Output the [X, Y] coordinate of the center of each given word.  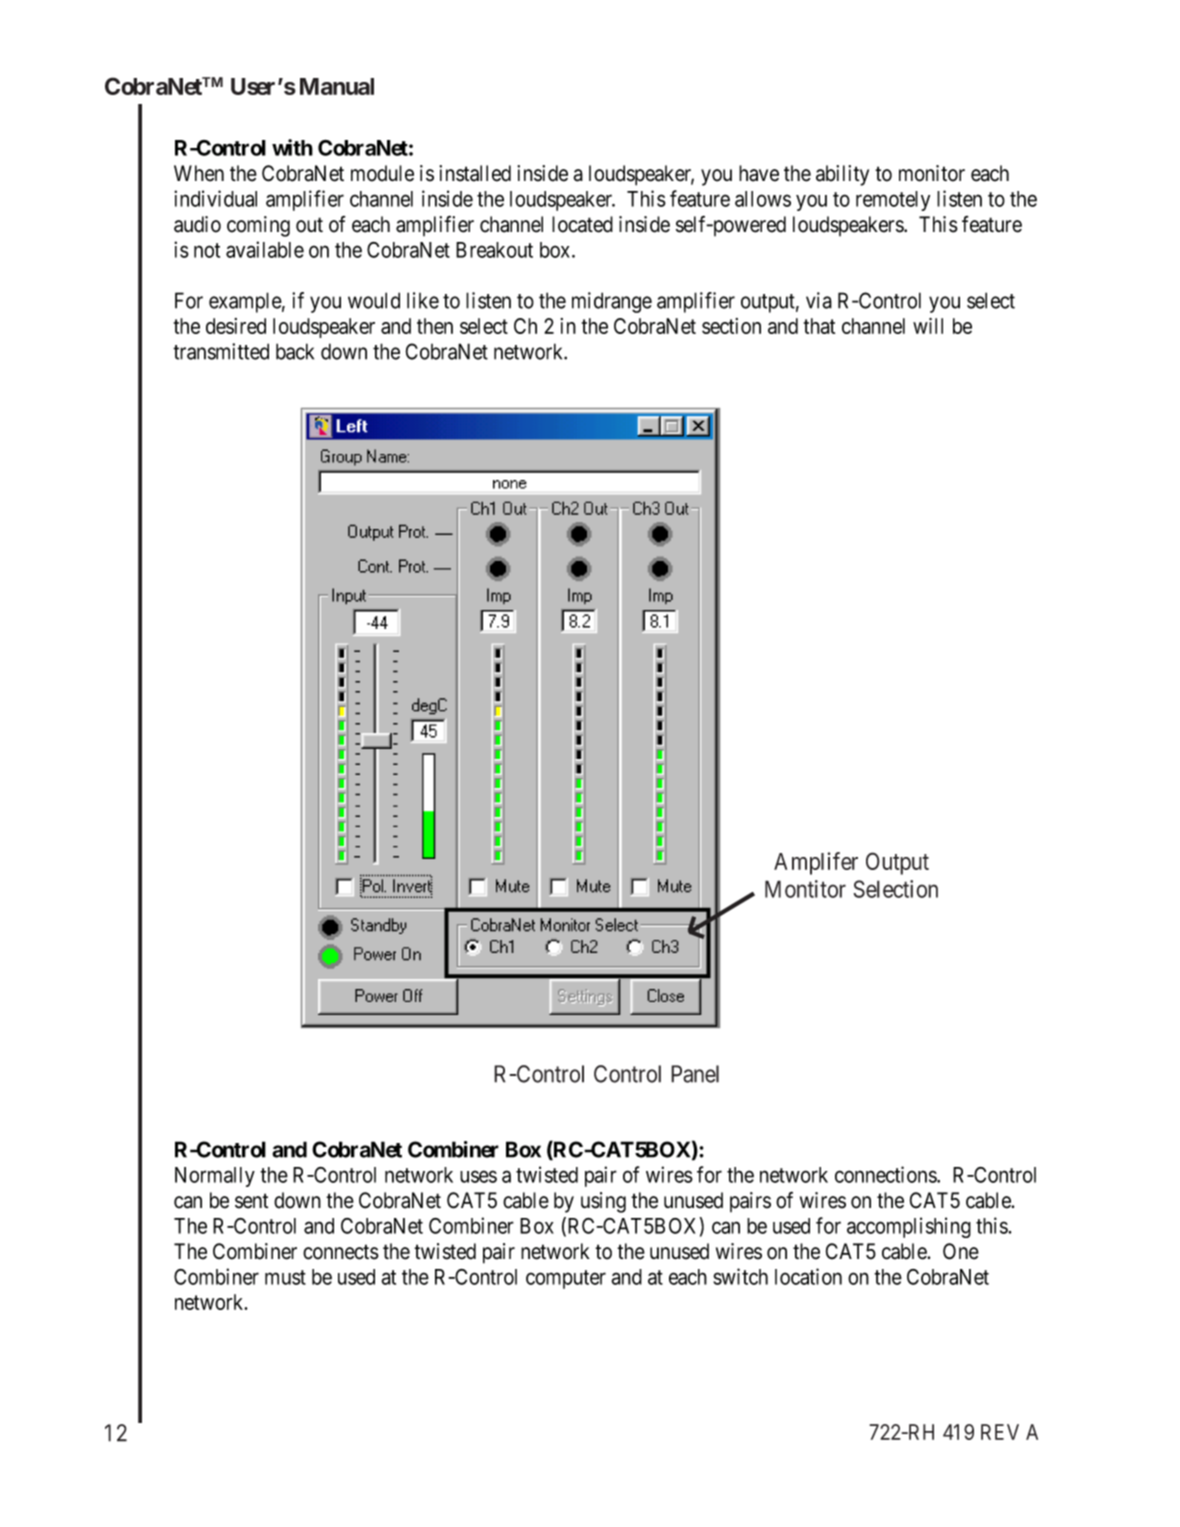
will [928, 326]
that [819, 326]
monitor [932, 173]
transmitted [221, 351]
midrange [612, 302]
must [285, 1277]
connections [886, 1174]
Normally [215, 1177]
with [292, 147]
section [731, 326]
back [295, 351]
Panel [695, 1074]
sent [251, 1201]
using [603, 1202]
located [582, 224]
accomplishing [909, 1227]
